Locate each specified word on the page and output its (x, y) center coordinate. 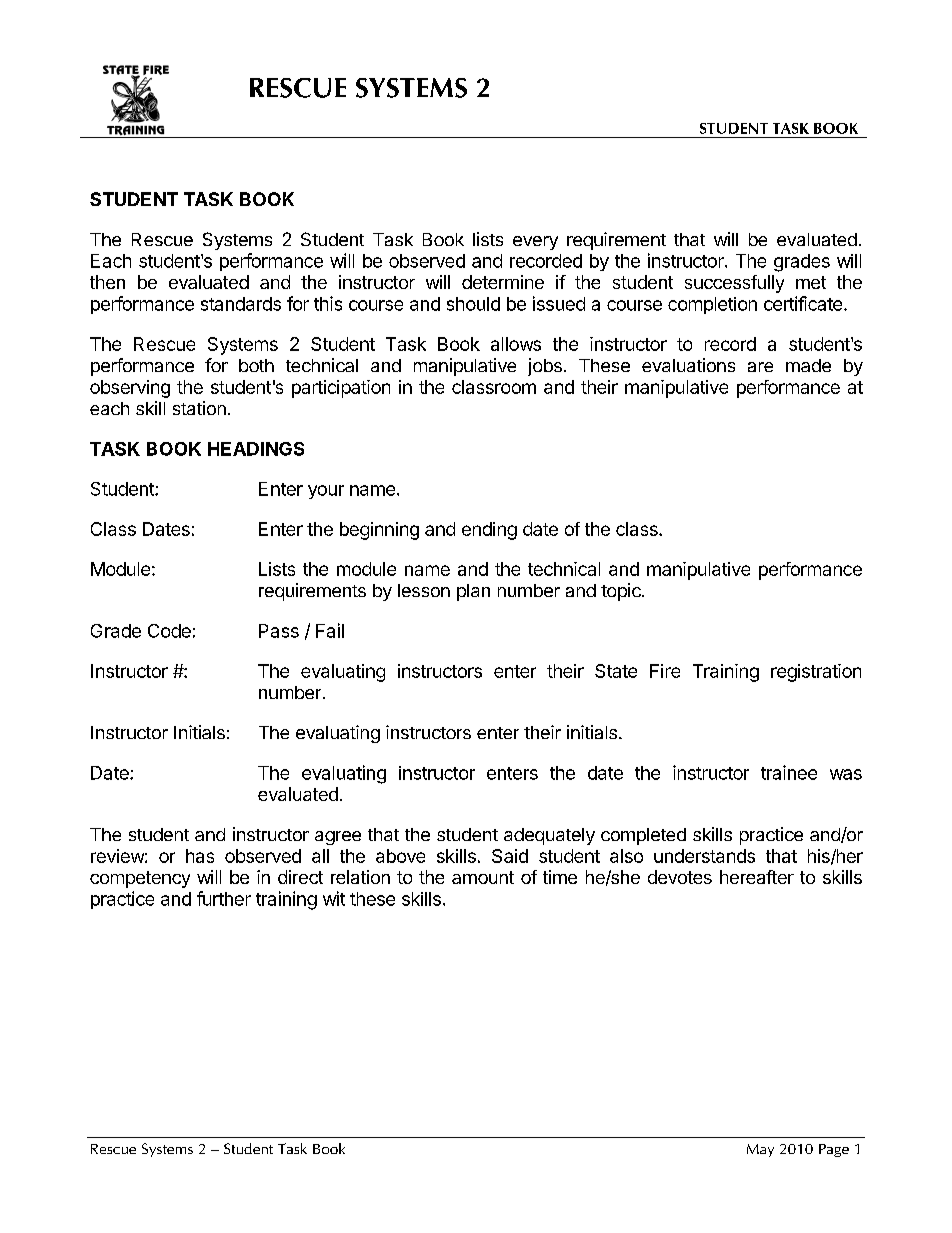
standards (241, 304)
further (224, 898)
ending (489, 531)
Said (510, 856)
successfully (734, 284)
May (760, 1150)
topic (622, 592)
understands (704, 856)
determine (503, 282)
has (200, 856)
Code (169, 631)
